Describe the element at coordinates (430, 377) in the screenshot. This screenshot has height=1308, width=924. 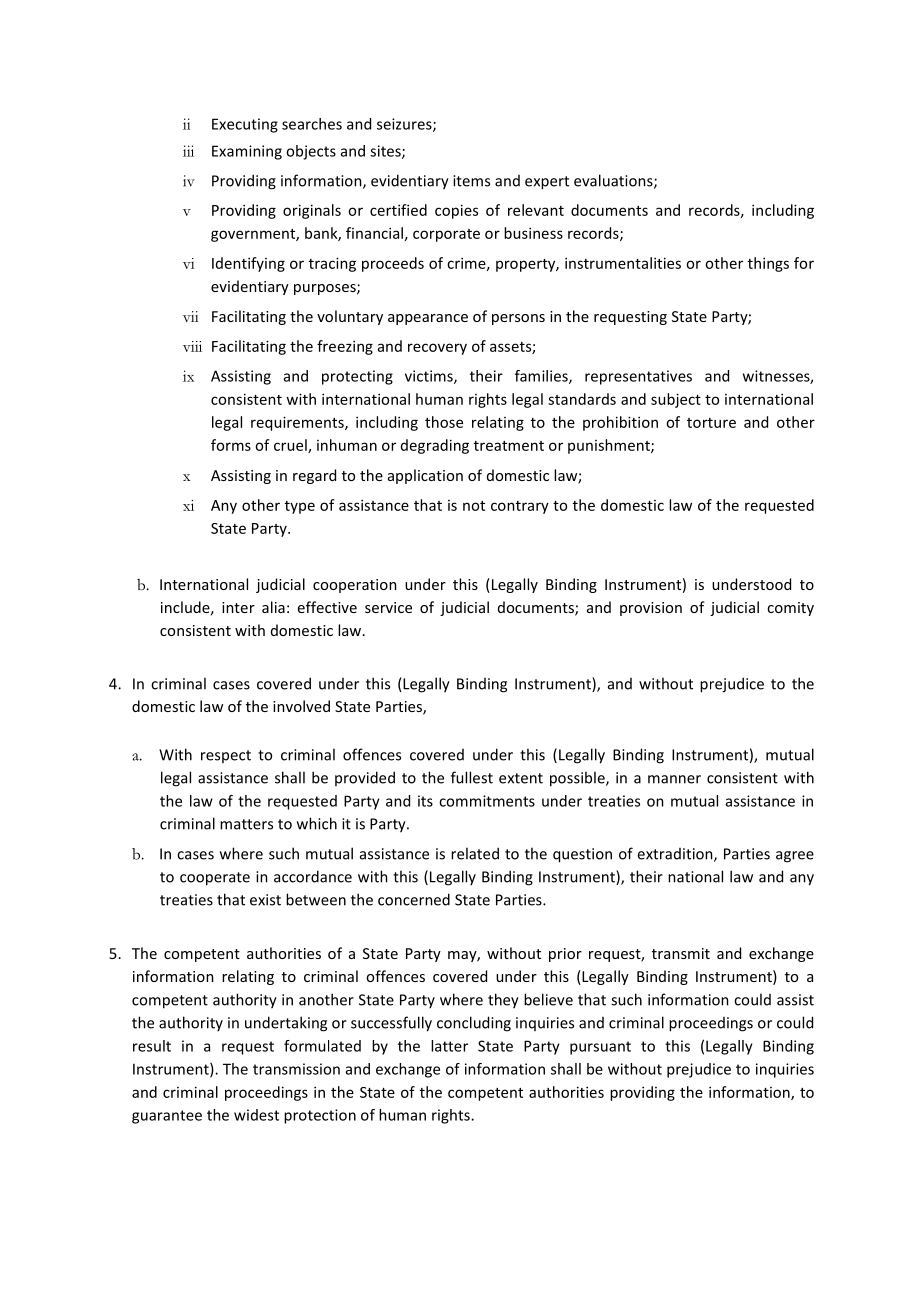
I see `victims` at that location.
